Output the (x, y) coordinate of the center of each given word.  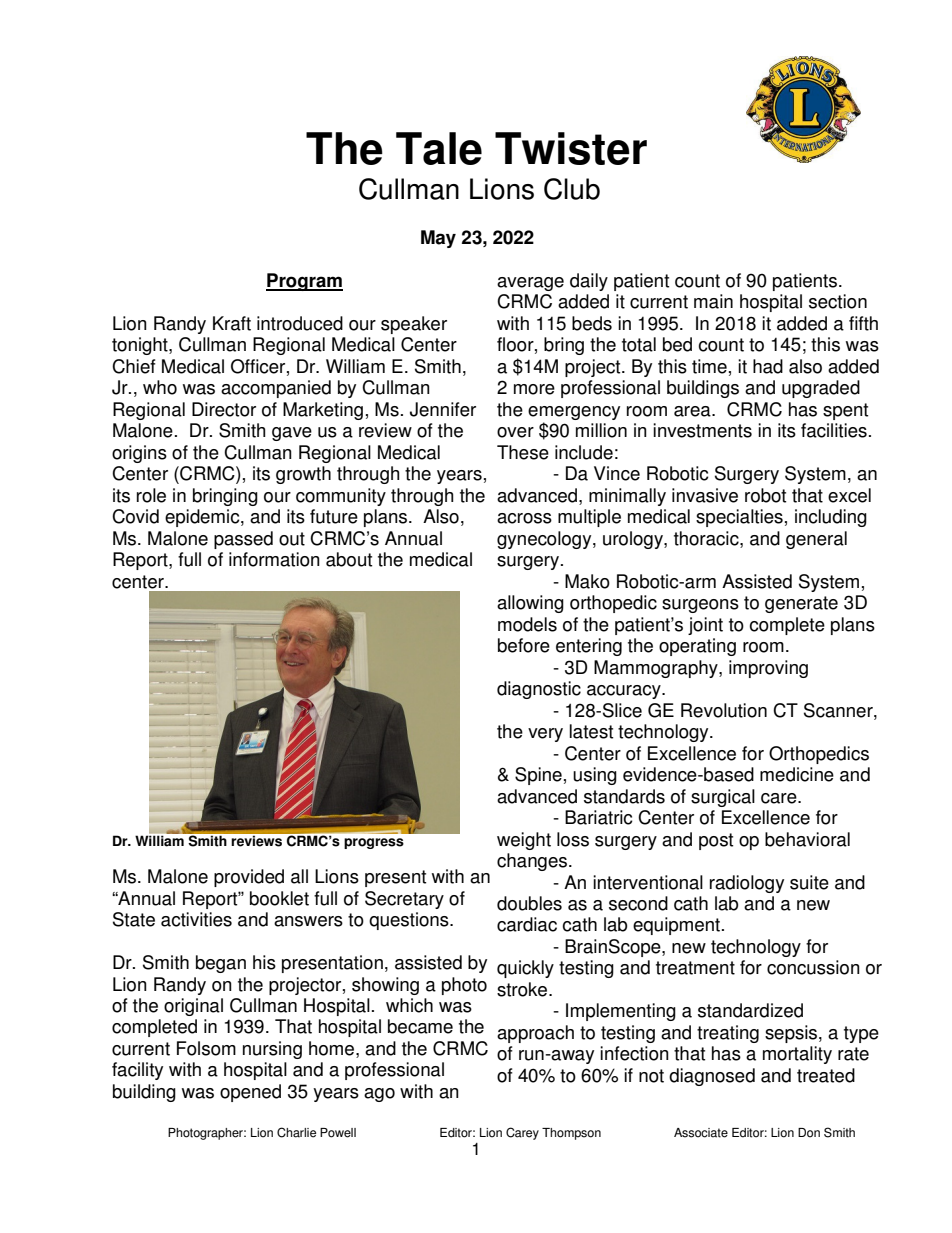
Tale (439, 148)
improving (768, 669)
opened (250, 1093)
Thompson (571, 1134)
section (838, 301)
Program (304, 282)
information (274, 559)
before (524, 645)
